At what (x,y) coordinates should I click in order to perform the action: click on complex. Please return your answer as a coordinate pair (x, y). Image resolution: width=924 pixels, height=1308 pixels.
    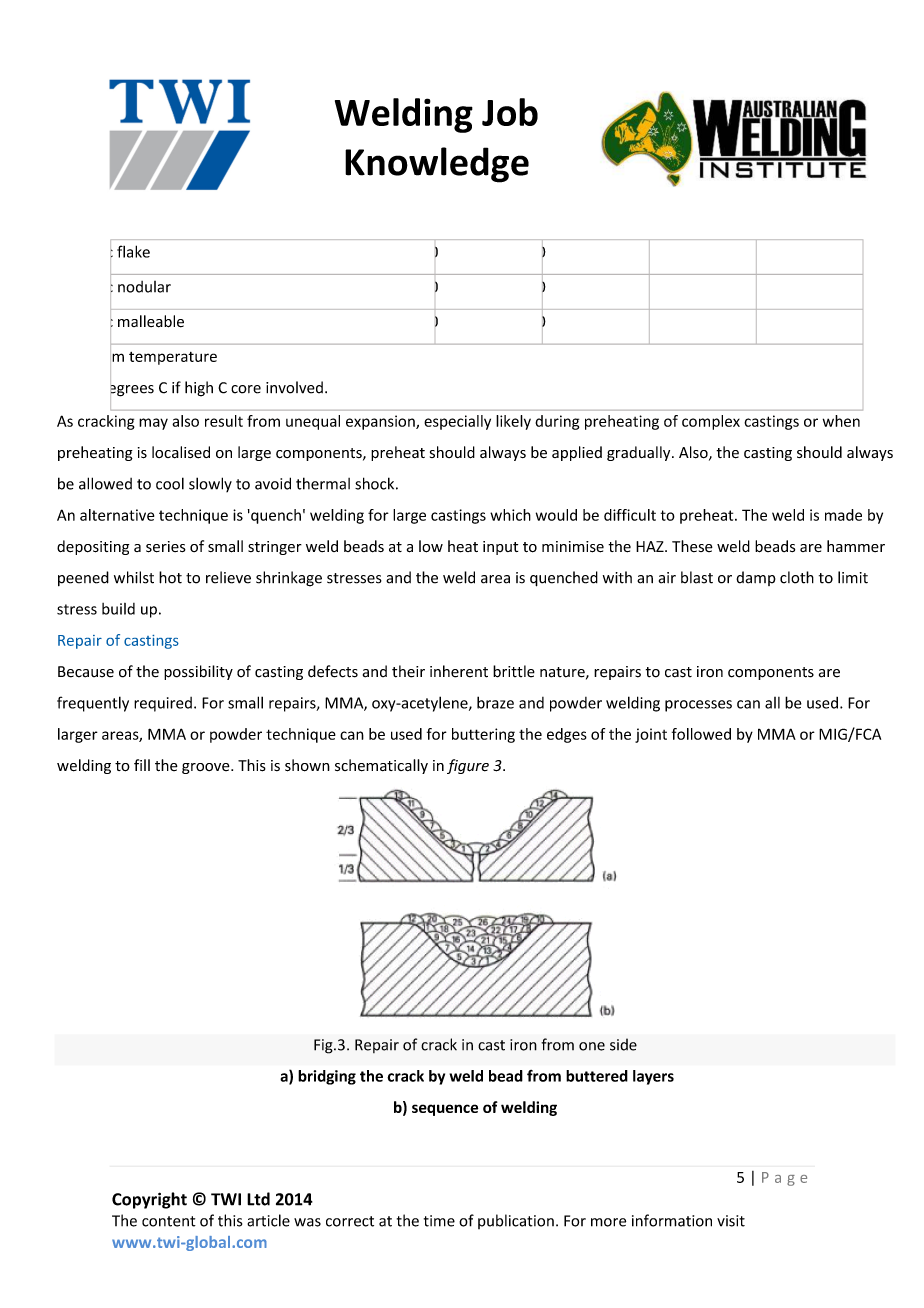
    Looking at the image, I should click on (711, 422).
